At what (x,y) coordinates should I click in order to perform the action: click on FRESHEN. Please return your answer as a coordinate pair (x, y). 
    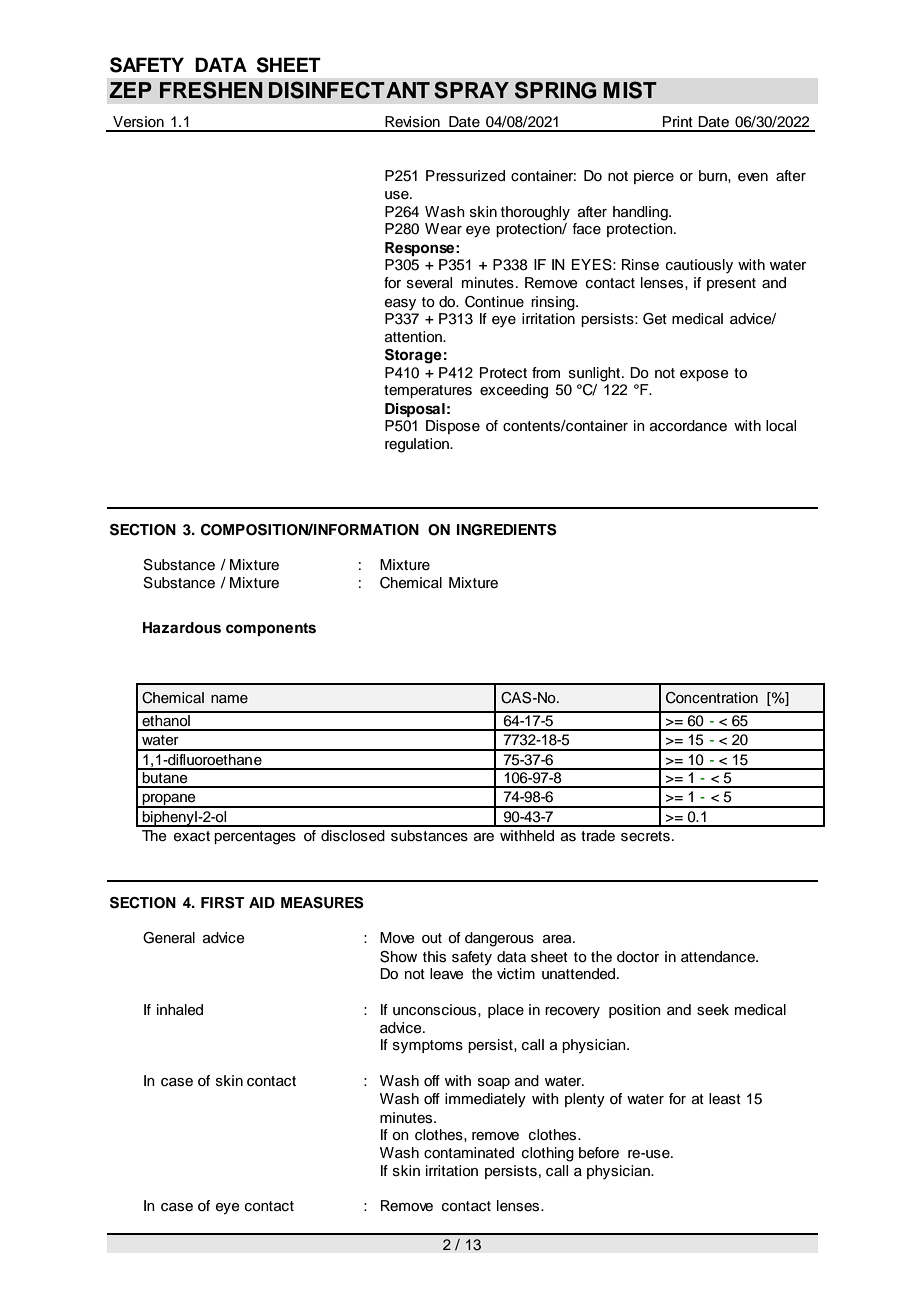
    Looking at the image, I should click on (211, 90).
